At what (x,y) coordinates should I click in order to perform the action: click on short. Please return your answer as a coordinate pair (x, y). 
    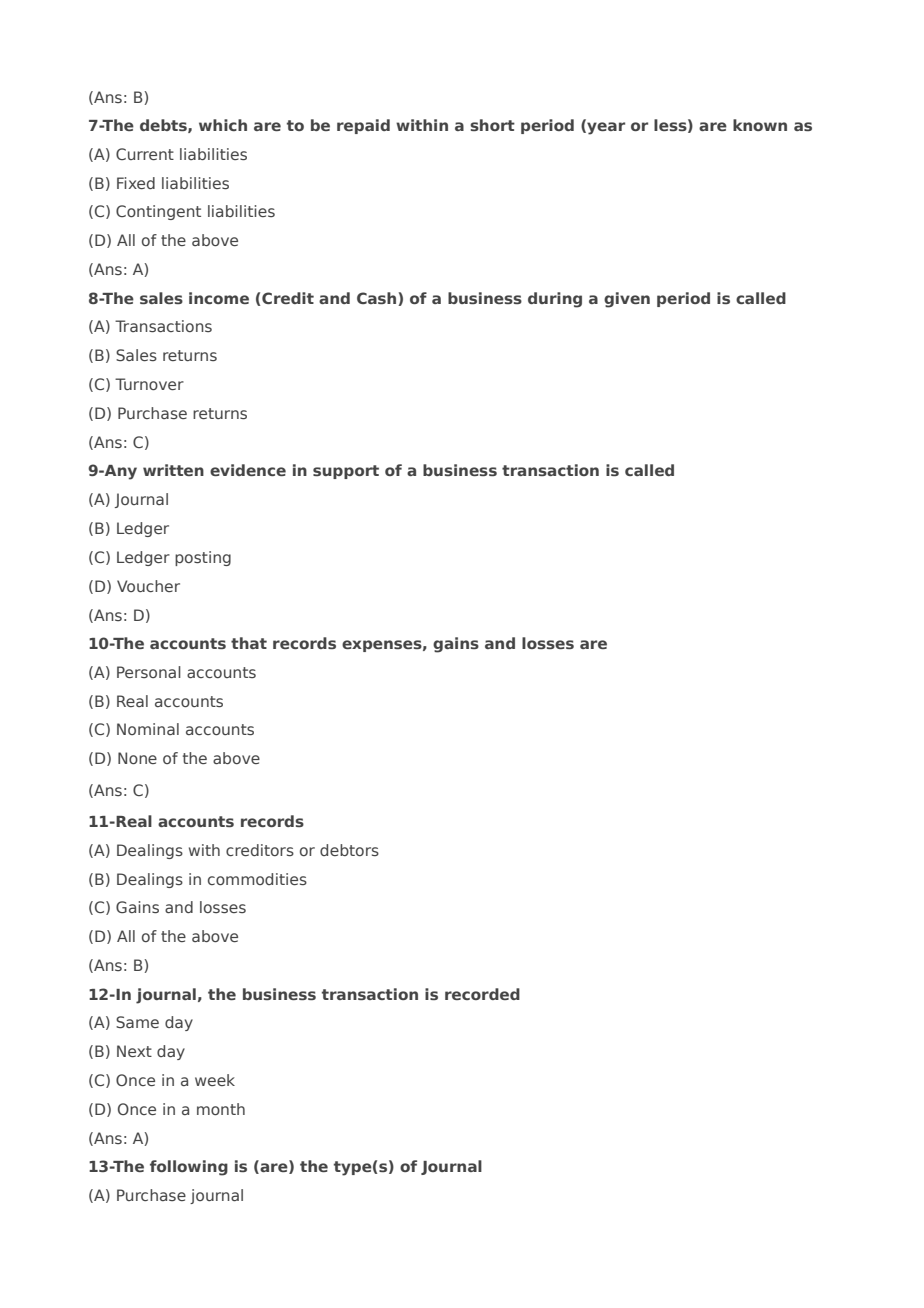
    Looking at the image, I should click on (492, 125).
